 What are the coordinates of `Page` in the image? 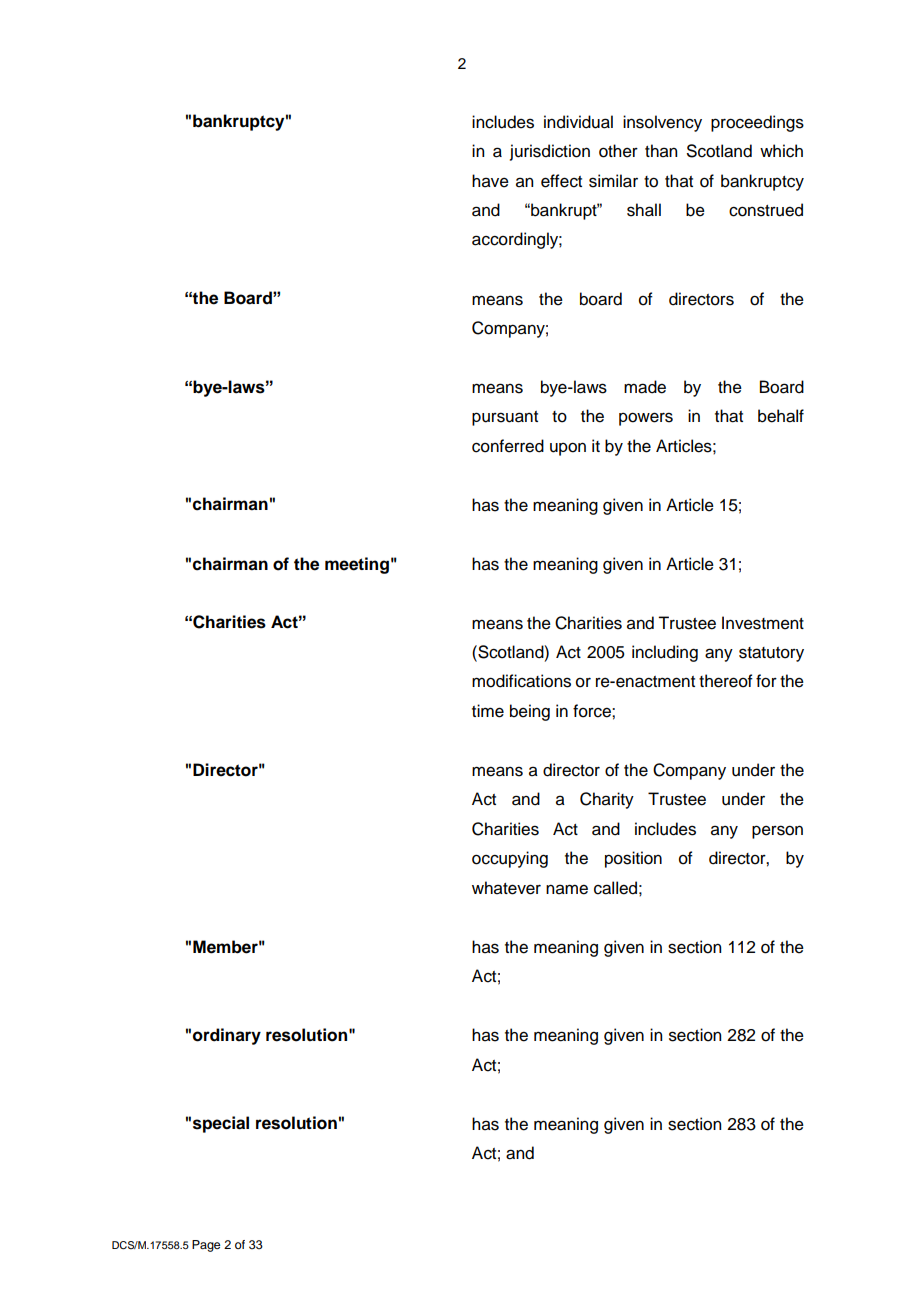 It's located at (206, 1246).
